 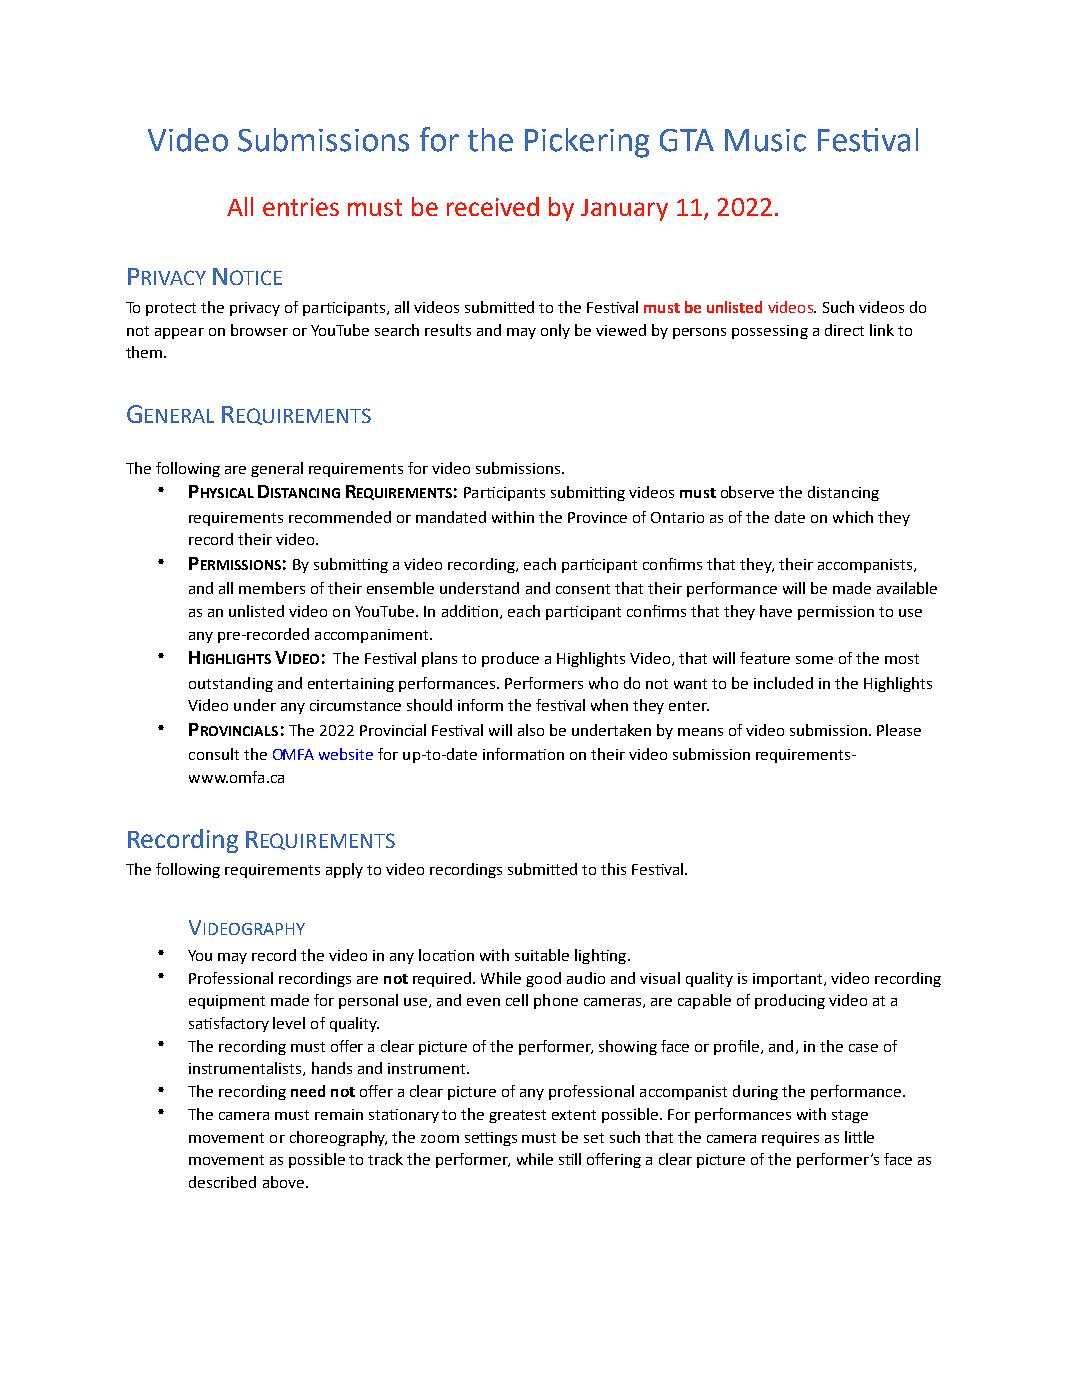 What do you see at coordinates (344, 870) in the screenshot?
I see `apply` at bounding box center [344, 870].
